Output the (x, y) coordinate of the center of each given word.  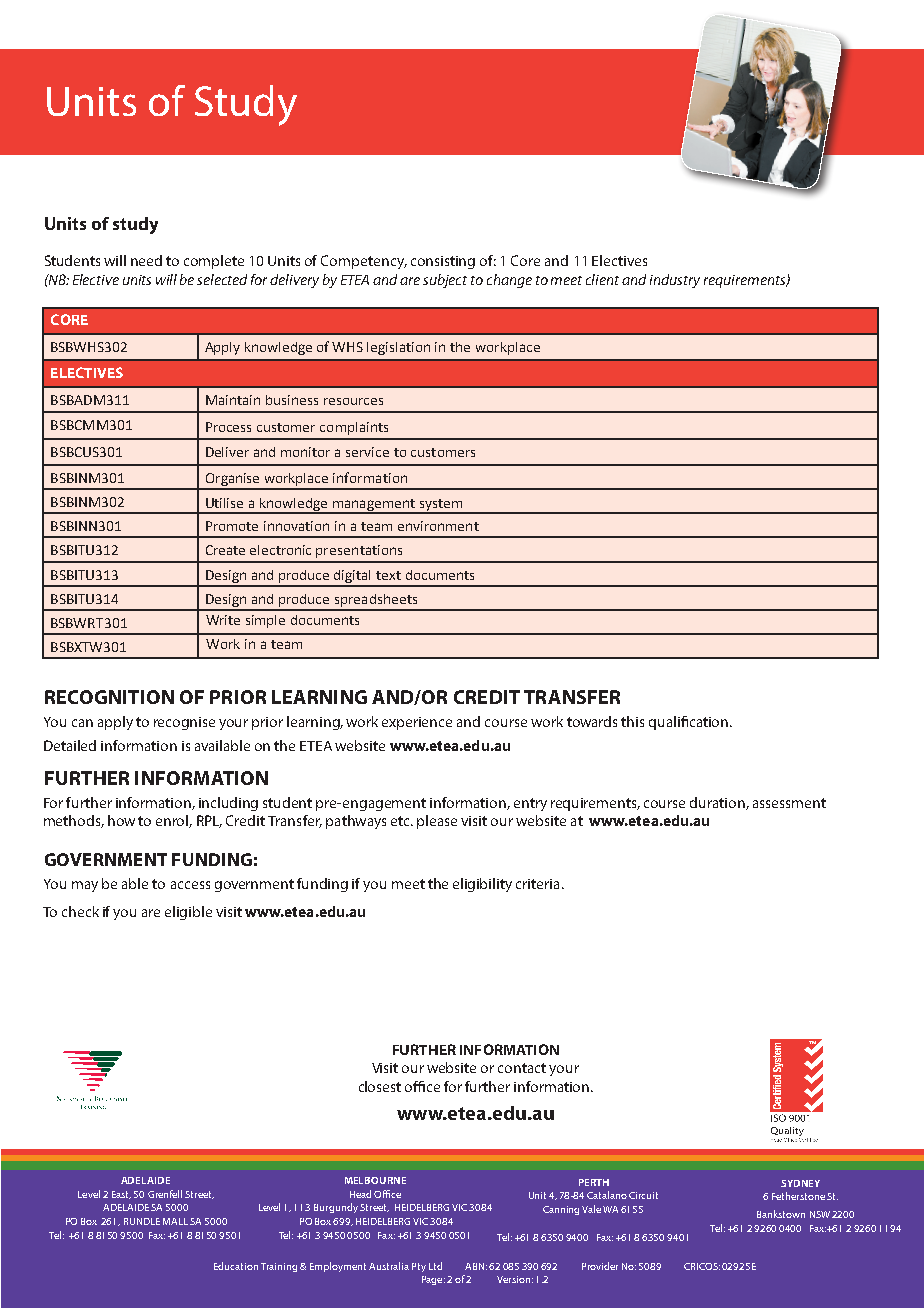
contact (522, 1068)
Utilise (224, 503)
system (441, 506)
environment (438, 526)
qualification (690, 723)
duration (718, 803)
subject (445, 281)
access (190, 885)
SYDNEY (800, 1183)
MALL (175, 1221)
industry (675, 281)
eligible (188, 913)
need (146, 260)
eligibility (482, 885)
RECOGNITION (109, 697)
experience (417, 723)
